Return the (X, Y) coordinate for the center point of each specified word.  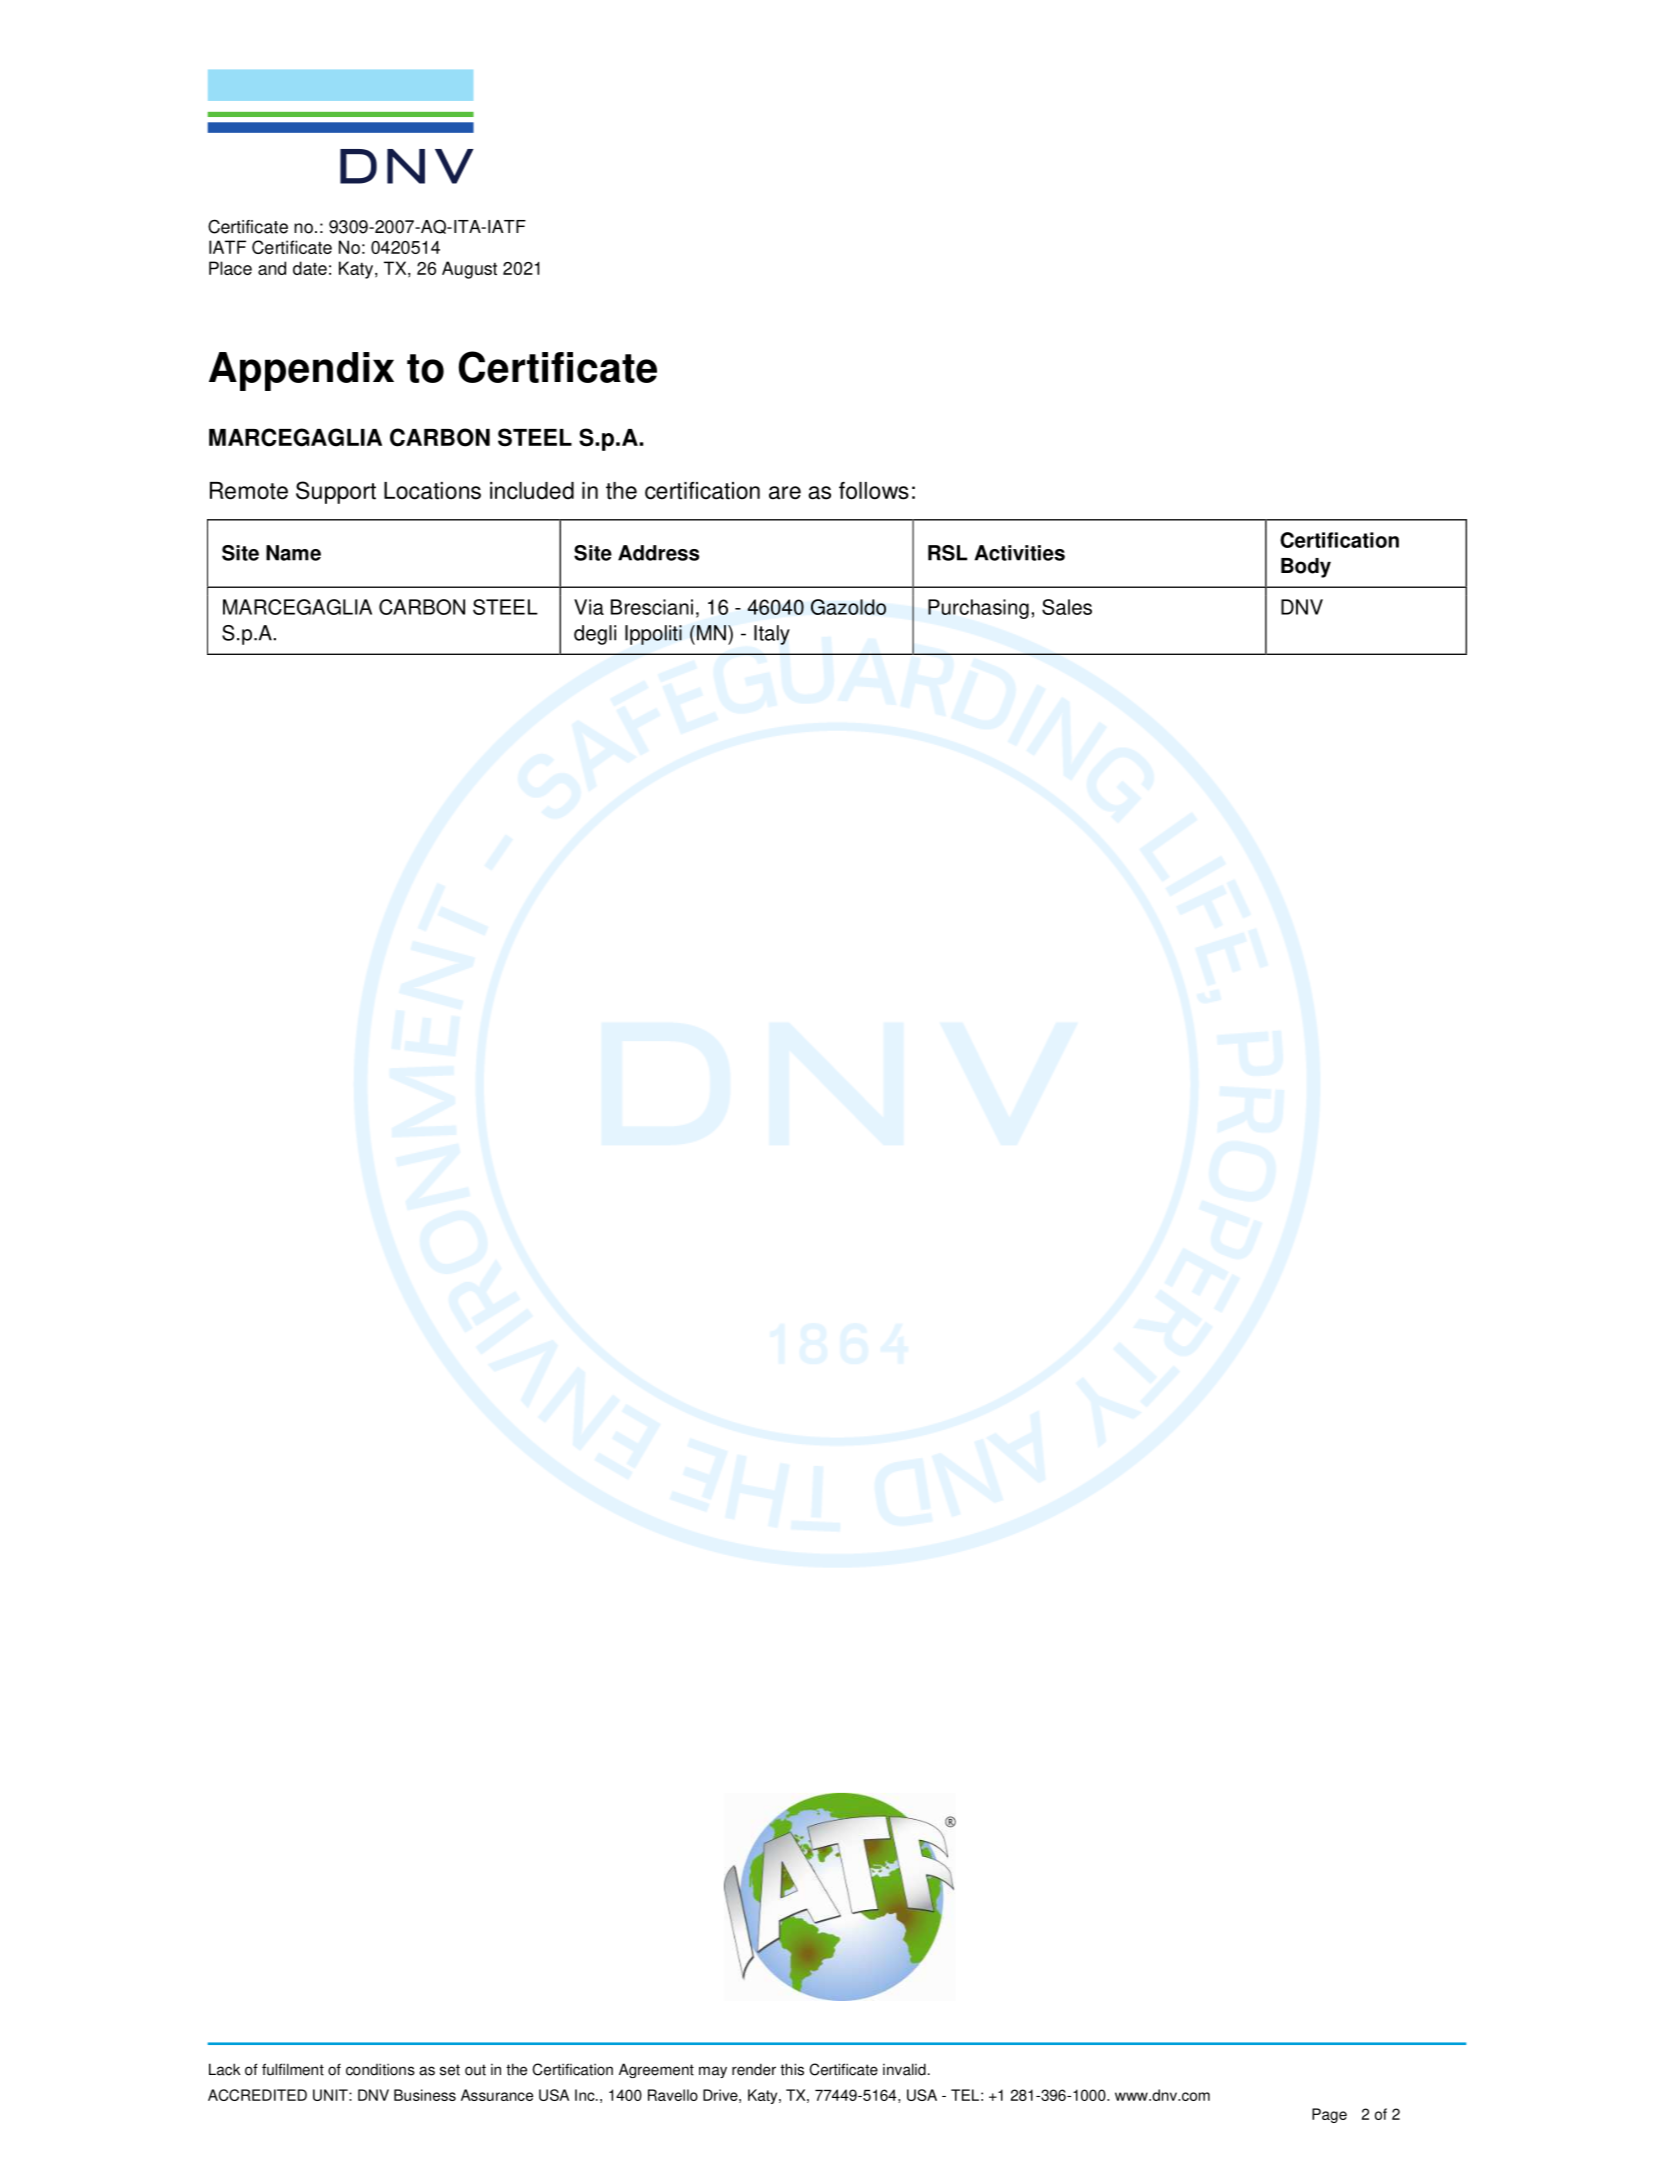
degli (595, 635)
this (792, 2069)
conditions (380, 2069)
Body (1306, 568)
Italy (772, 635)
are (785, 493)
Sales (1067, 607)
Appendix (301, 371)
